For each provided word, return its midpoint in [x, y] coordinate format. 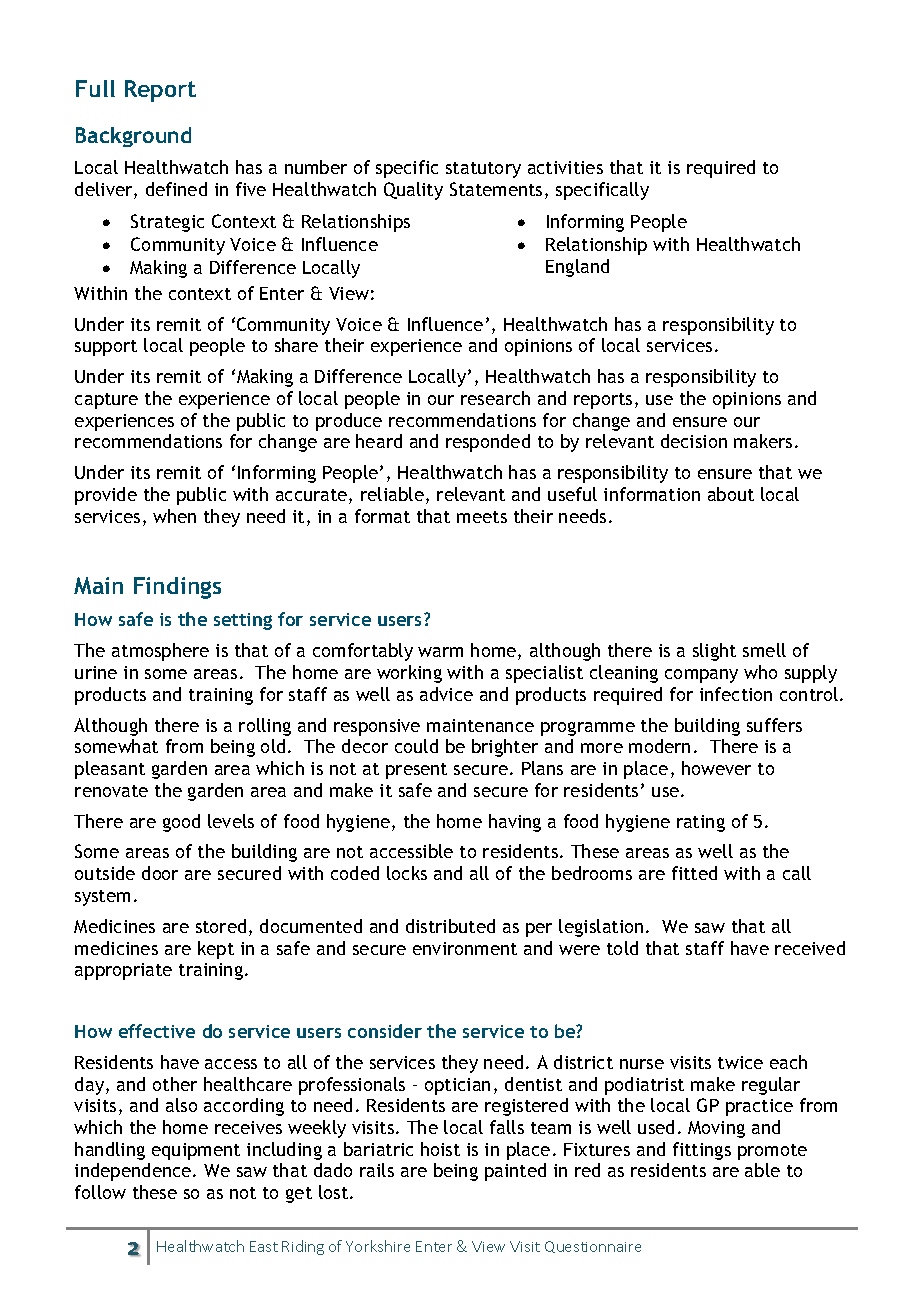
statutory [483, 170]
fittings [702, 1151]
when [174, 516]
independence [134, 1172]
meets [482, 517]
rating [701, 823]
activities [565, 167]
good [181, 823]
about [731, 494]
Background [133, 137]
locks [407, 873]
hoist [440, 1149]
